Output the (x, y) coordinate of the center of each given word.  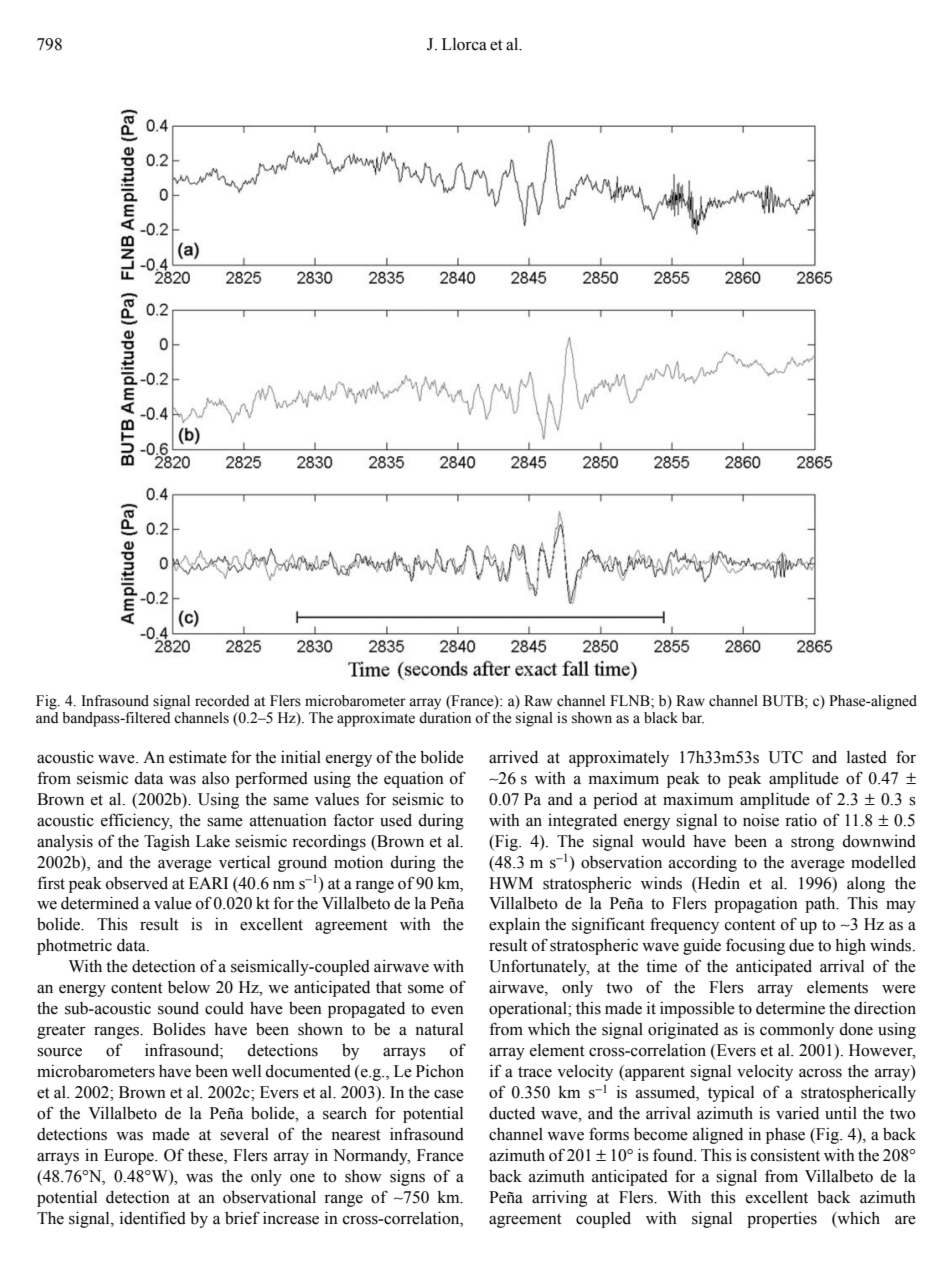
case (449, 1094)
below (189, 987)
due (801, 945)
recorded (222, 701)
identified (153, 1218)
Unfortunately (539, 967)
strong (812, 843)
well (246, 1071)
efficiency (136, 821)
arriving (559, 1198)
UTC (786, 757)
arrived (513, 757)
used (396, 820)
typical (731, 1094)
